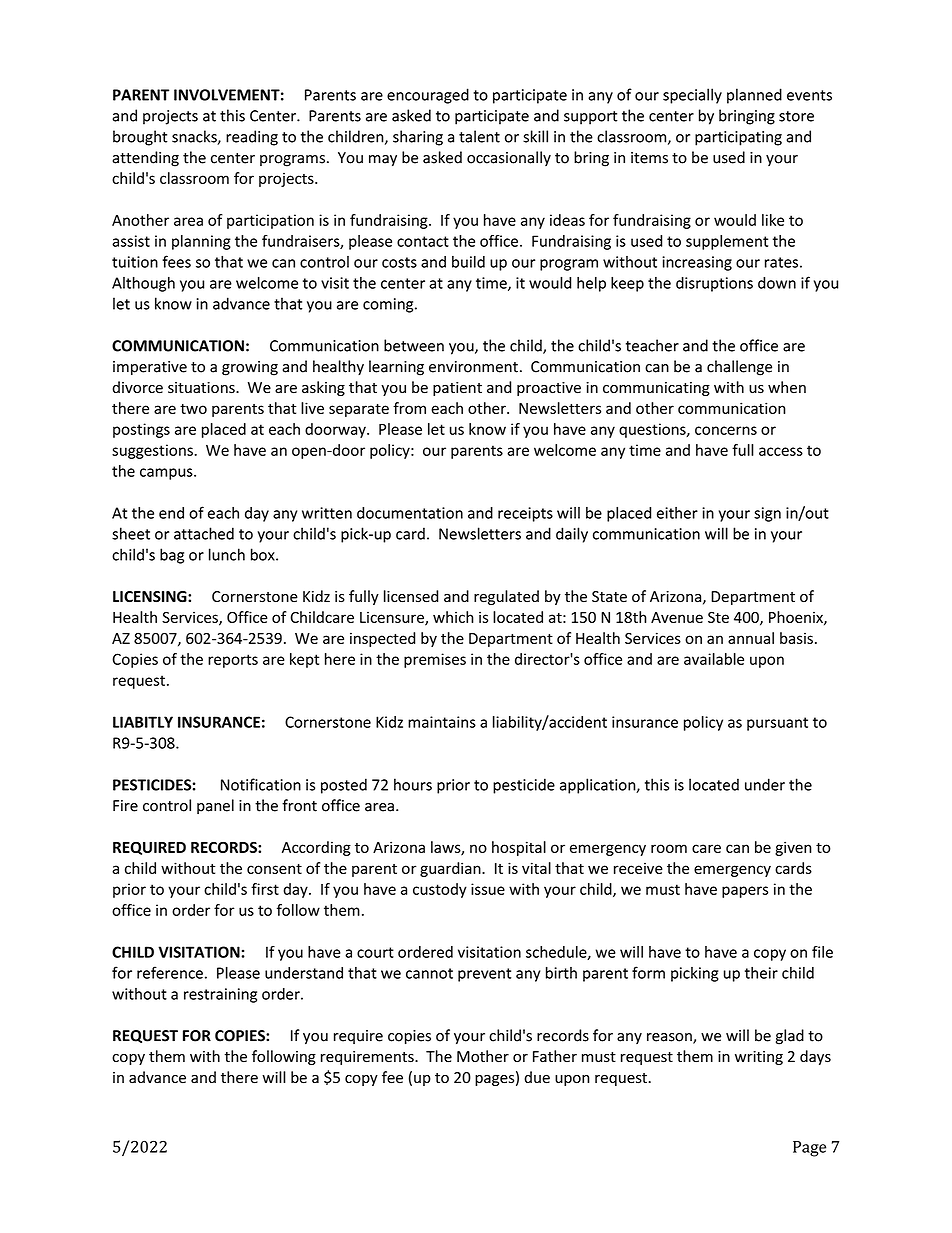  I want to click on due, so click(537, 1077).
